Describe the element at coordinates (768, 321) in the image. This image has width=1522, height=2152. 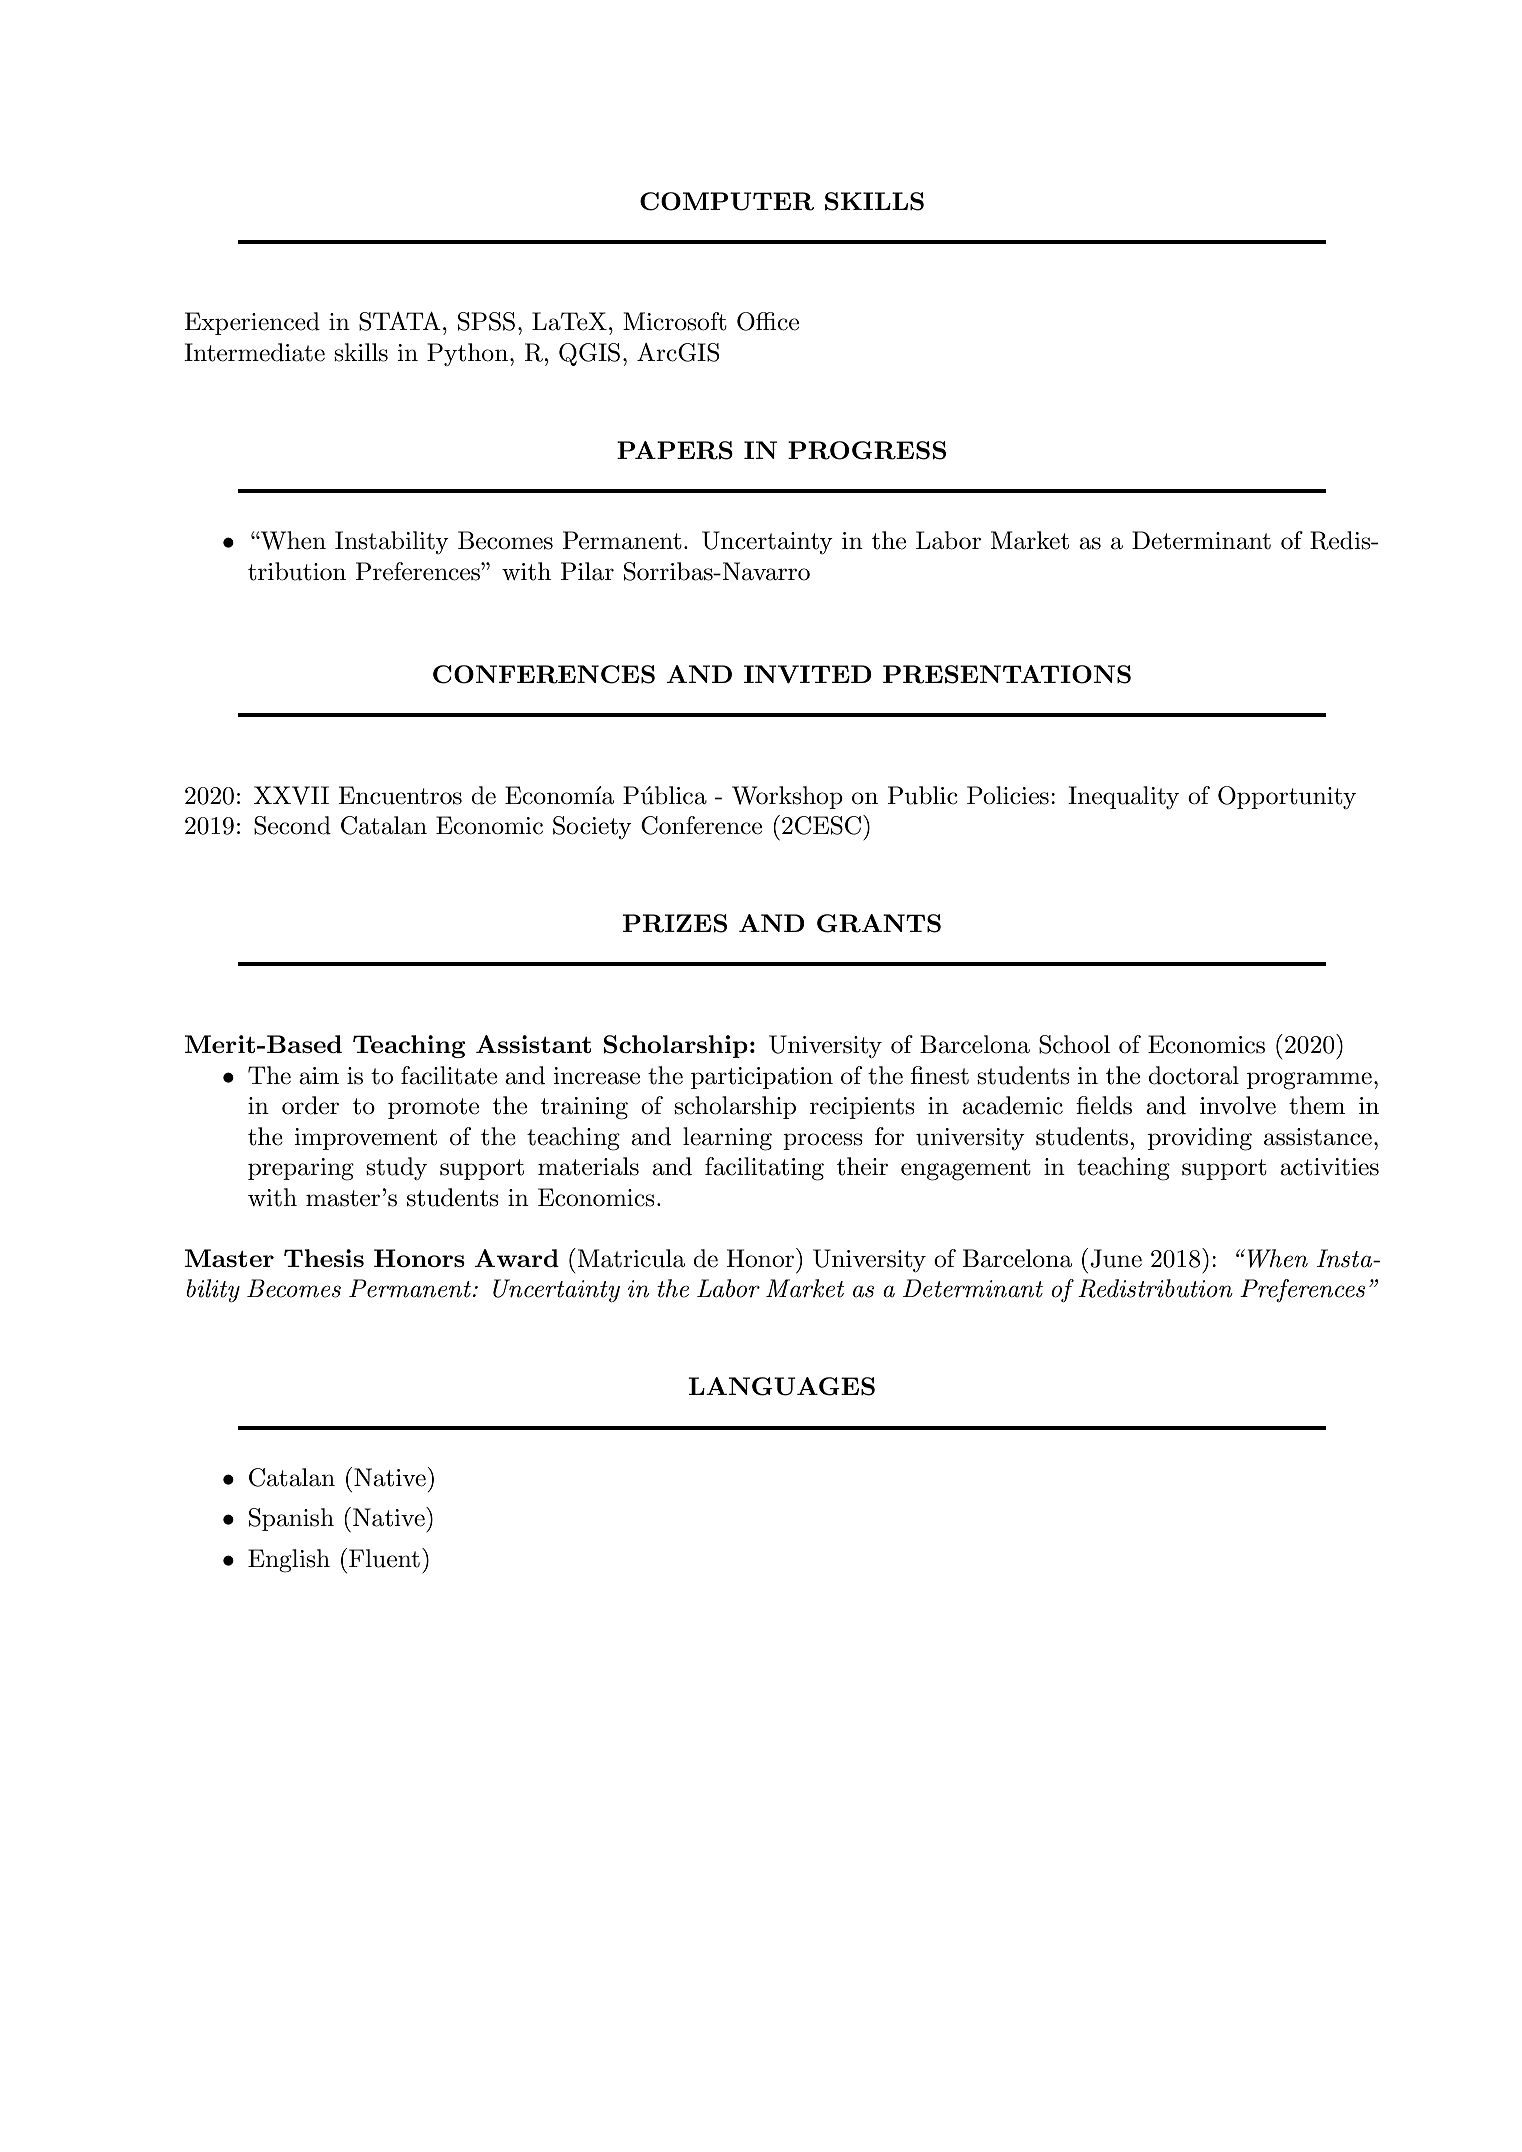
I see `Office` at that location.
